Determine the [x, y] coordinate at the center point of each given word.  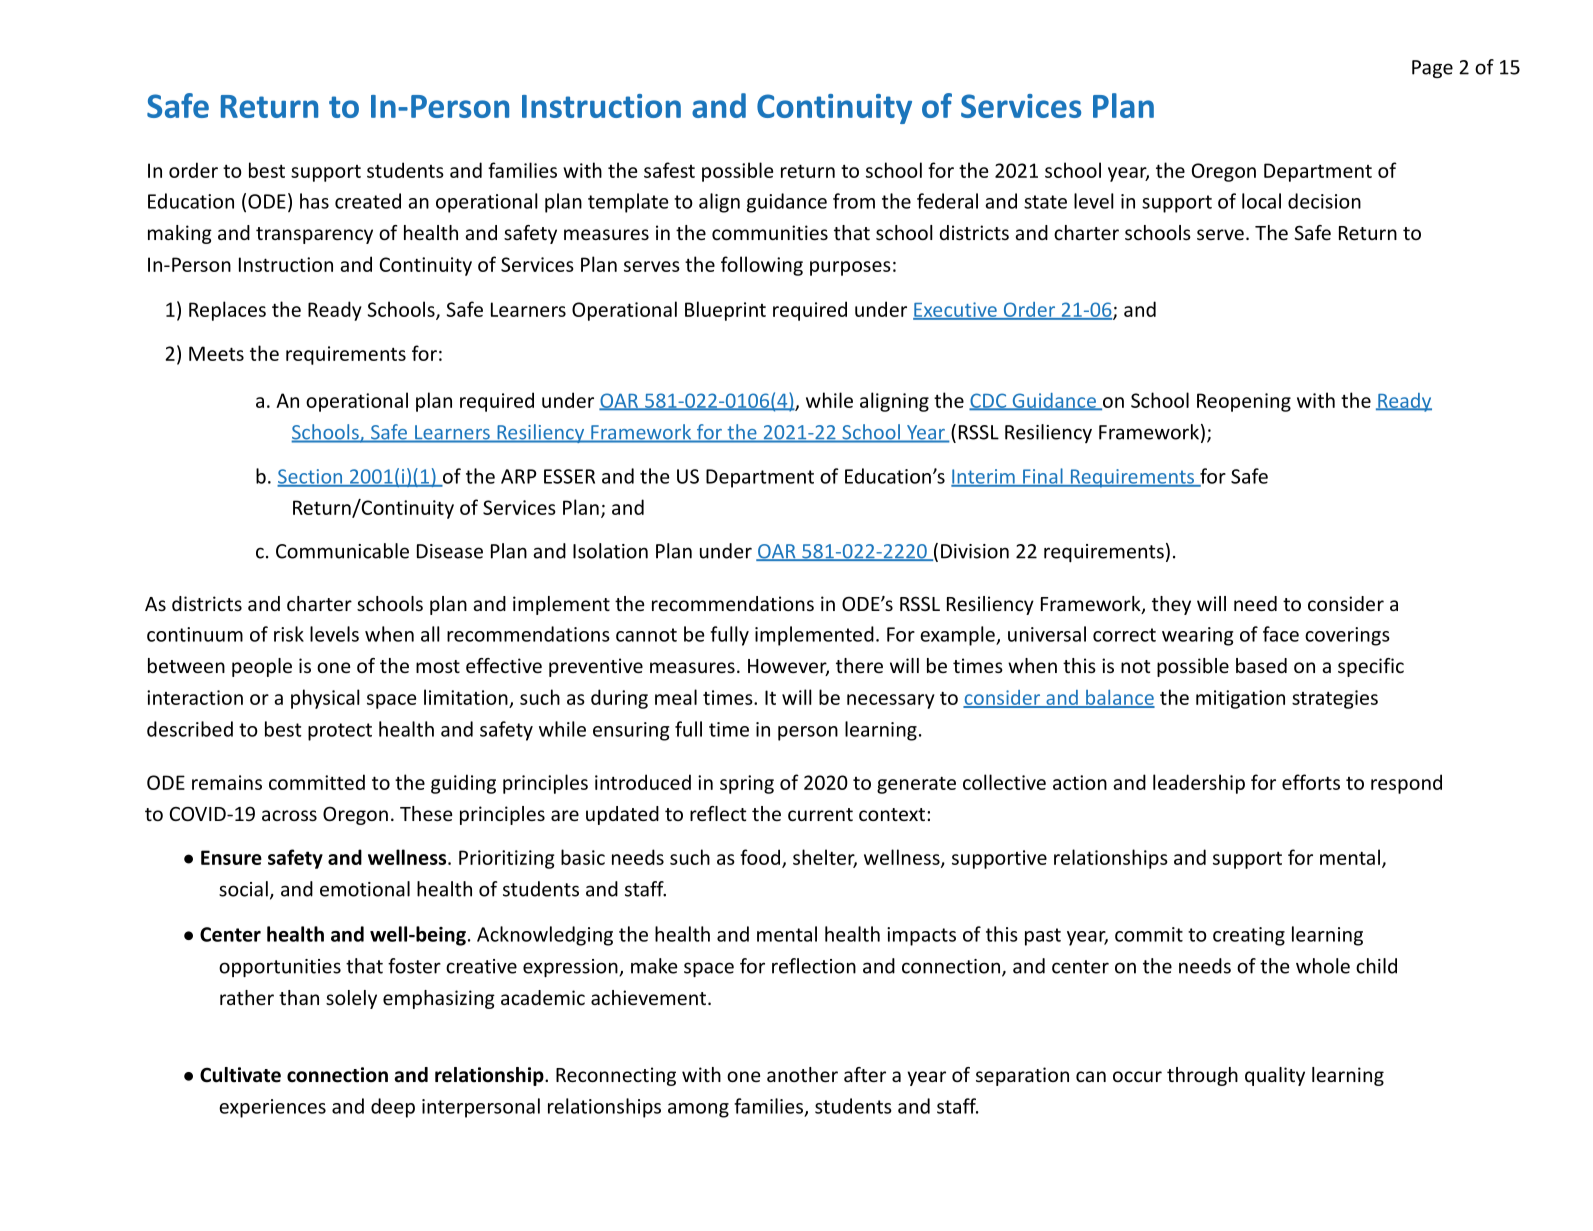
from [854, 201]
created [368, 201]
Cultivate [240, 1075]
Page [1432, 69]
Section [311, 477]
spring [747, 784]
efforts [1311, 782]
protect [340, 732]
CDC [989, 401]
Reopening [1244, 402]
